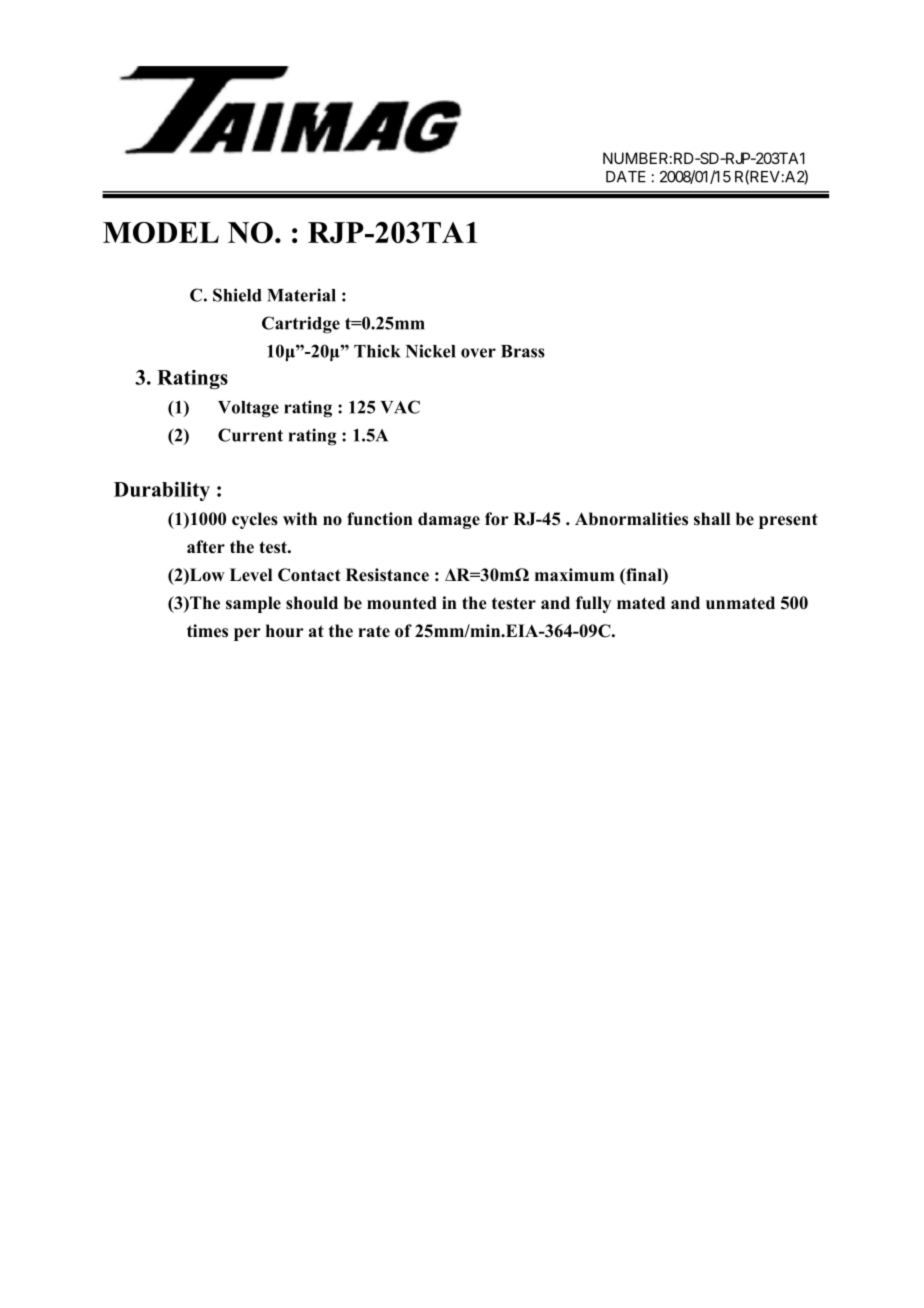 This page has width=924, height=1308. Describe the element at coordinates (402, 603) in the page. I see `mounted` at that location.
